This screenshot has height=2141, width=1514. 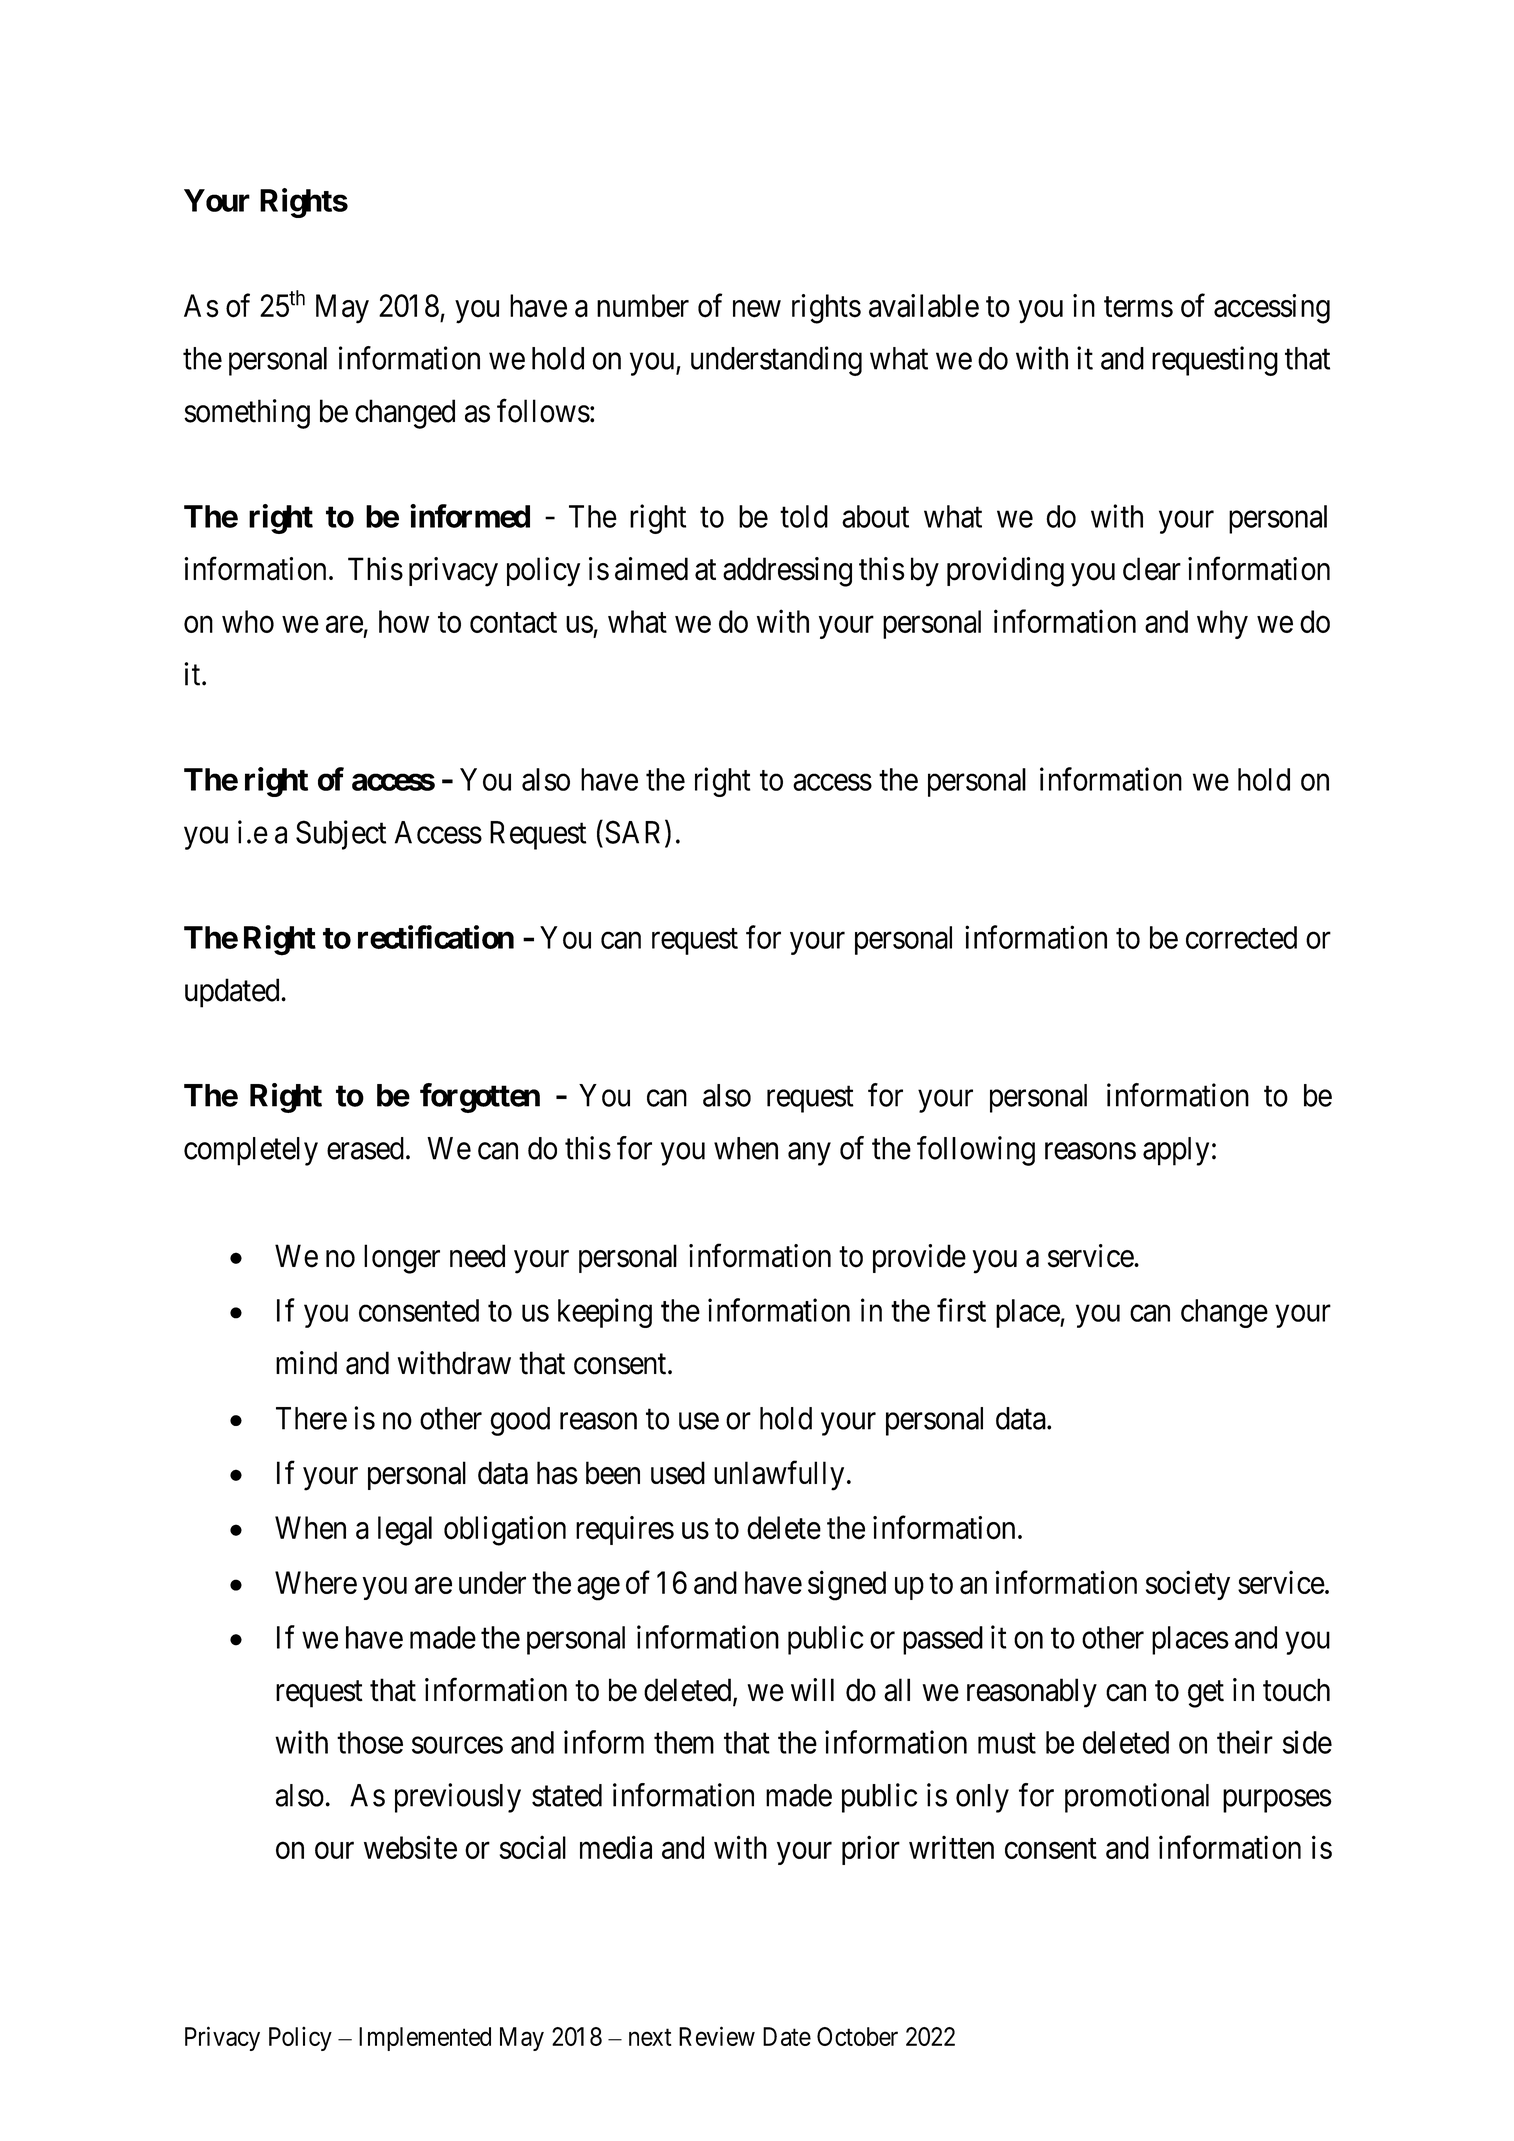 What do you see at coordinates (1176, 1151) in the screenshot?
I see `apply` at bounding box center [1176, 1151].
